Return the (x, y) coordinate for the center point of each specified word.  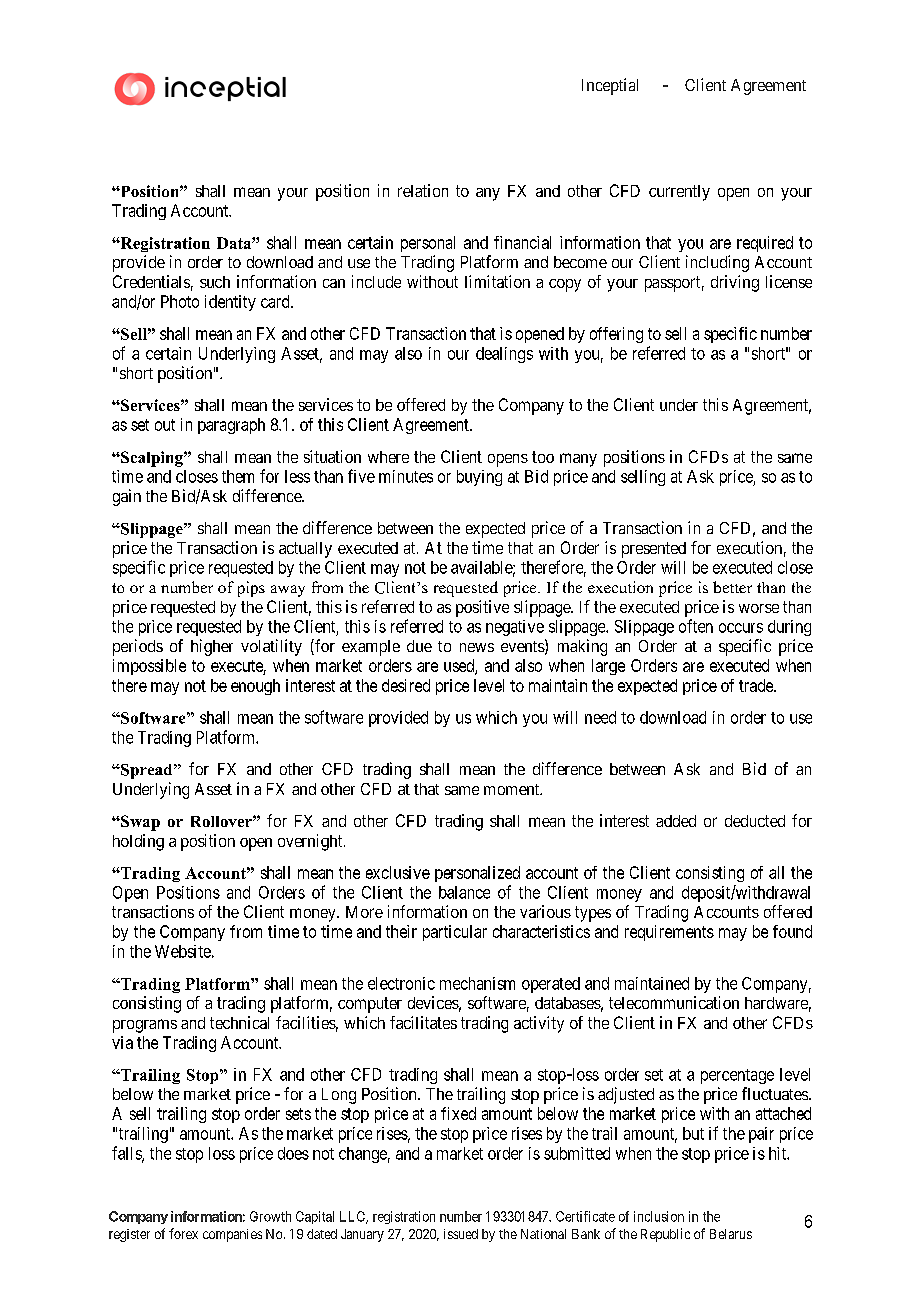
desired (406, 685)
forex (183, 1233)
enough (255, 687)
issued (461, 1234)
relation (423, 190)
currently (679, 193)
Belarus (731, 1234)
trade (757, 685)
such (215, 282)
